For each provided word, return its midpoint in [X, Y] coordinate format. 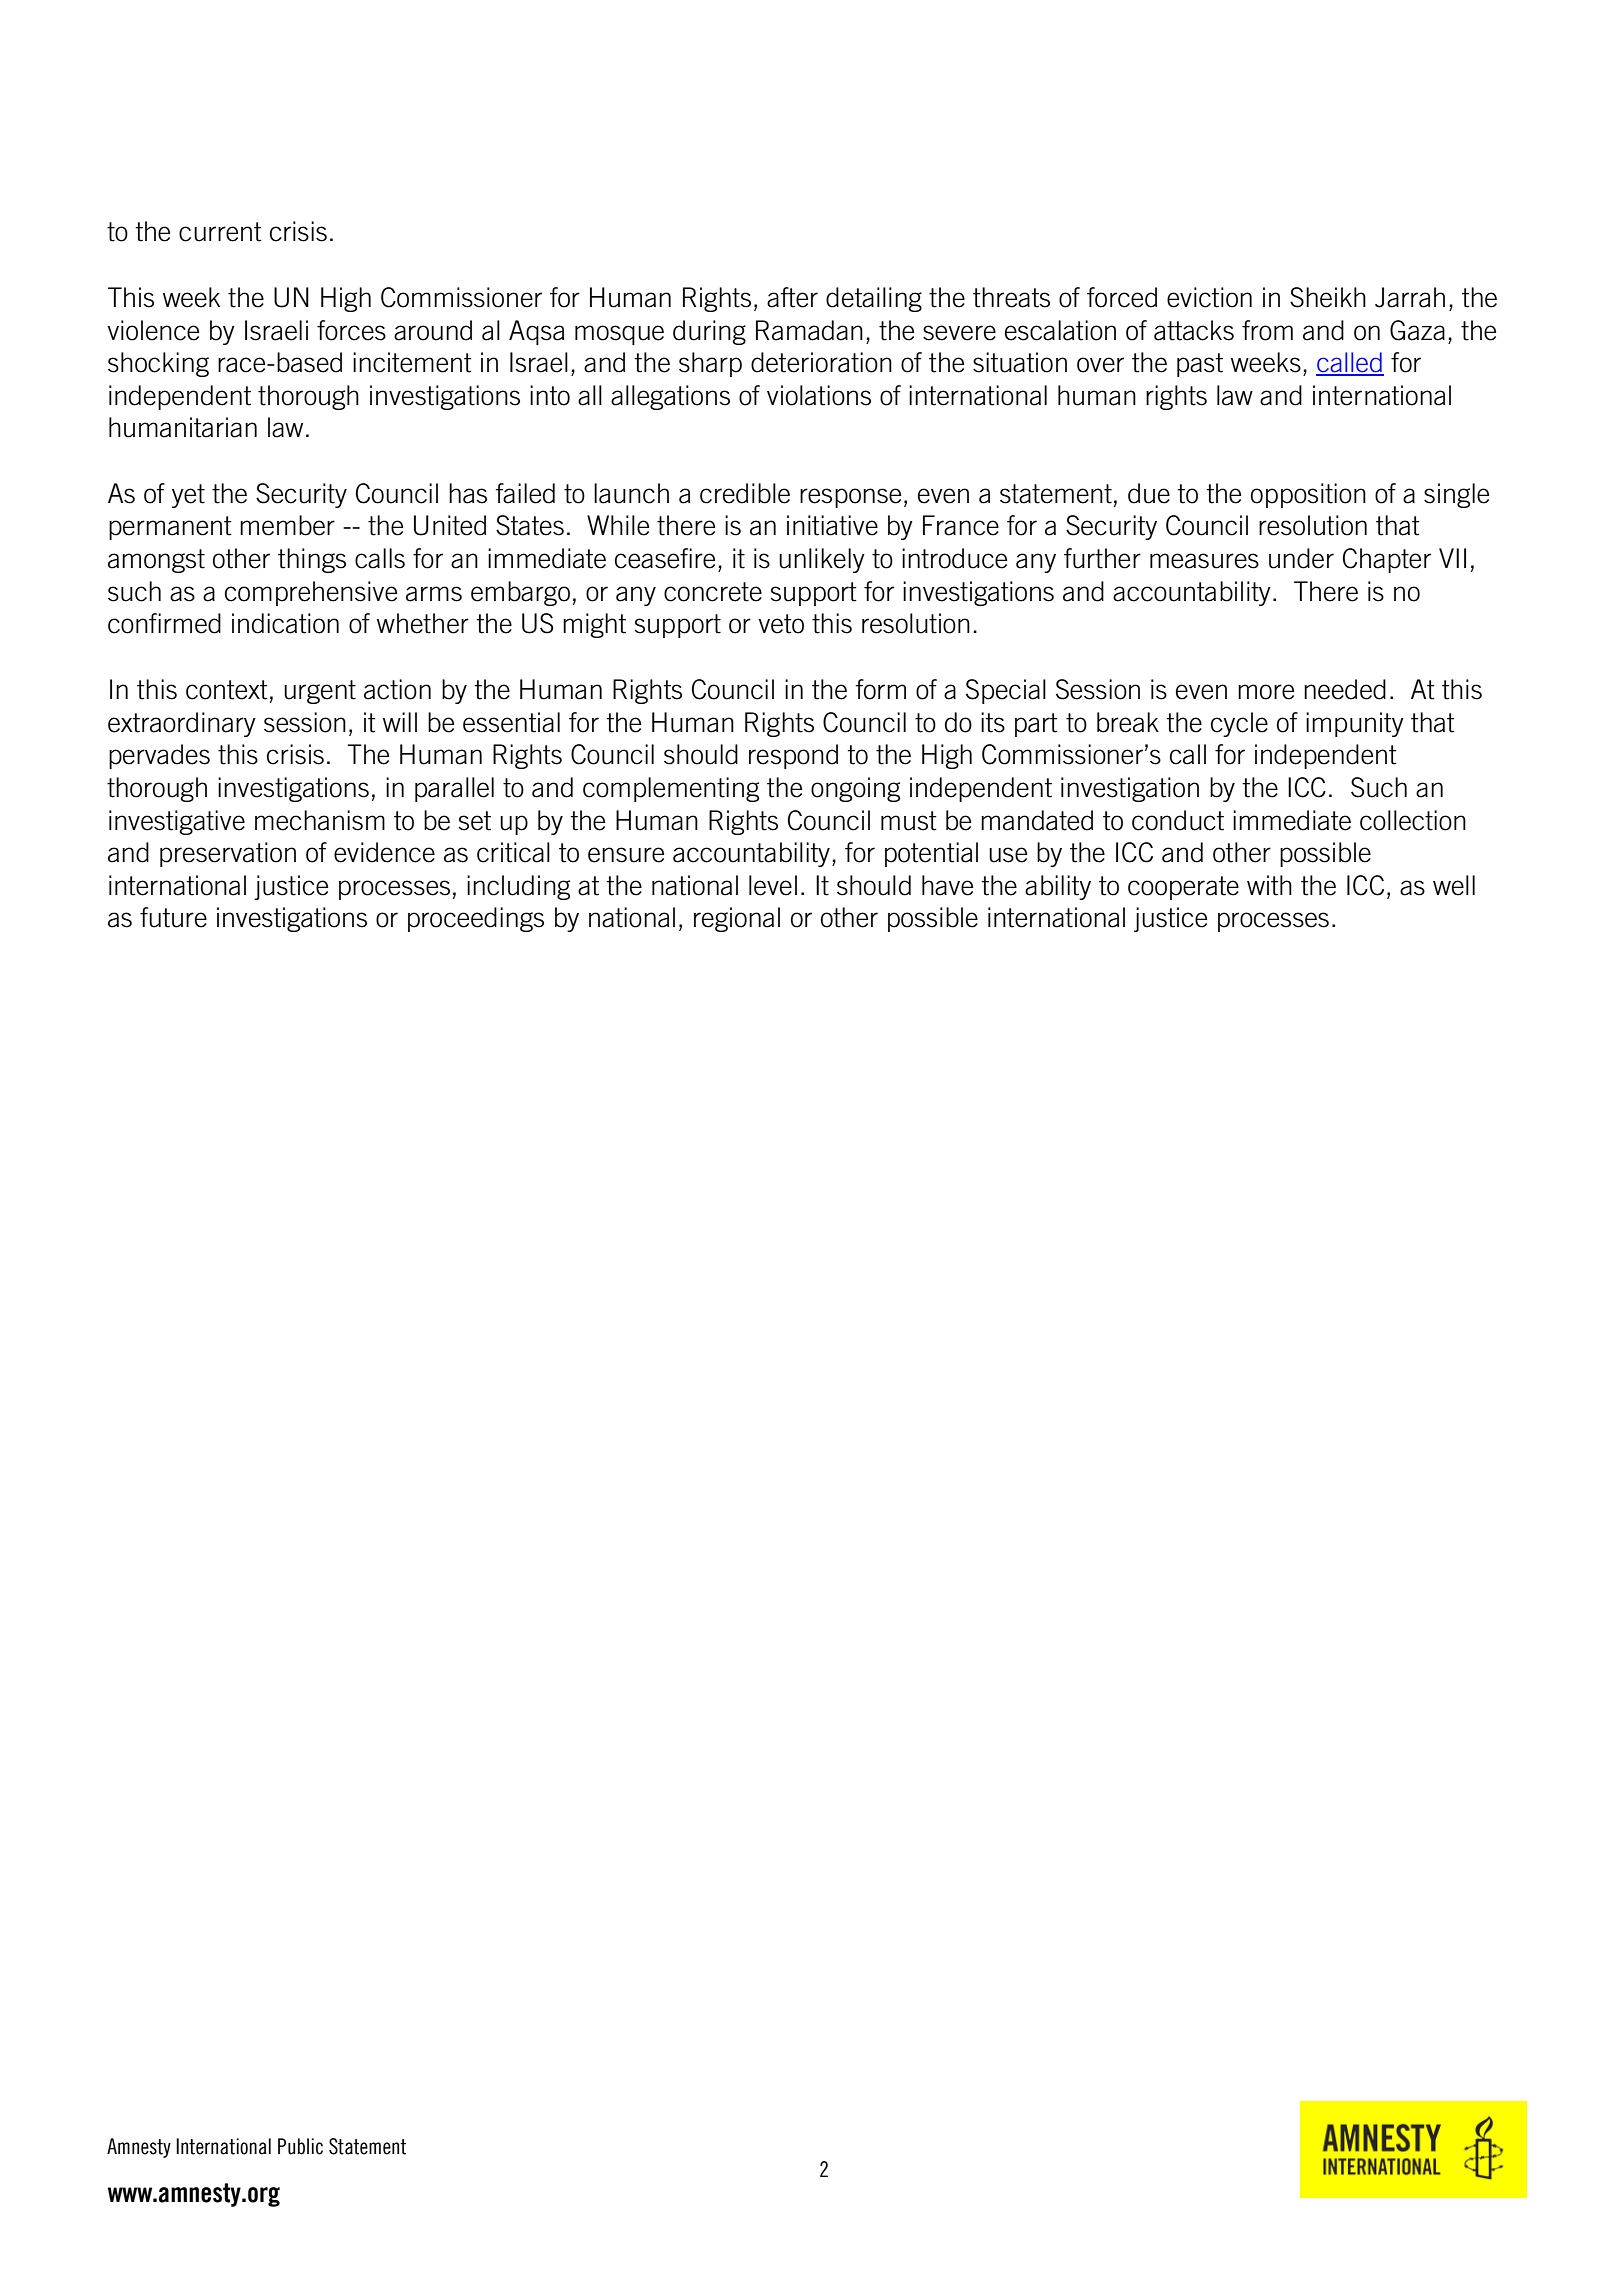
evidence [384, 852]
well [1454, 885]
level [773, 885]
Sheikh [1328, 297]
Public [300, 2146]
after [792, 297]
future [173, 917]
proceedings [476, 919]
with [1269, 885]
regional [737, 919]
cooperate [1183, 888]
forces [351, 330]
